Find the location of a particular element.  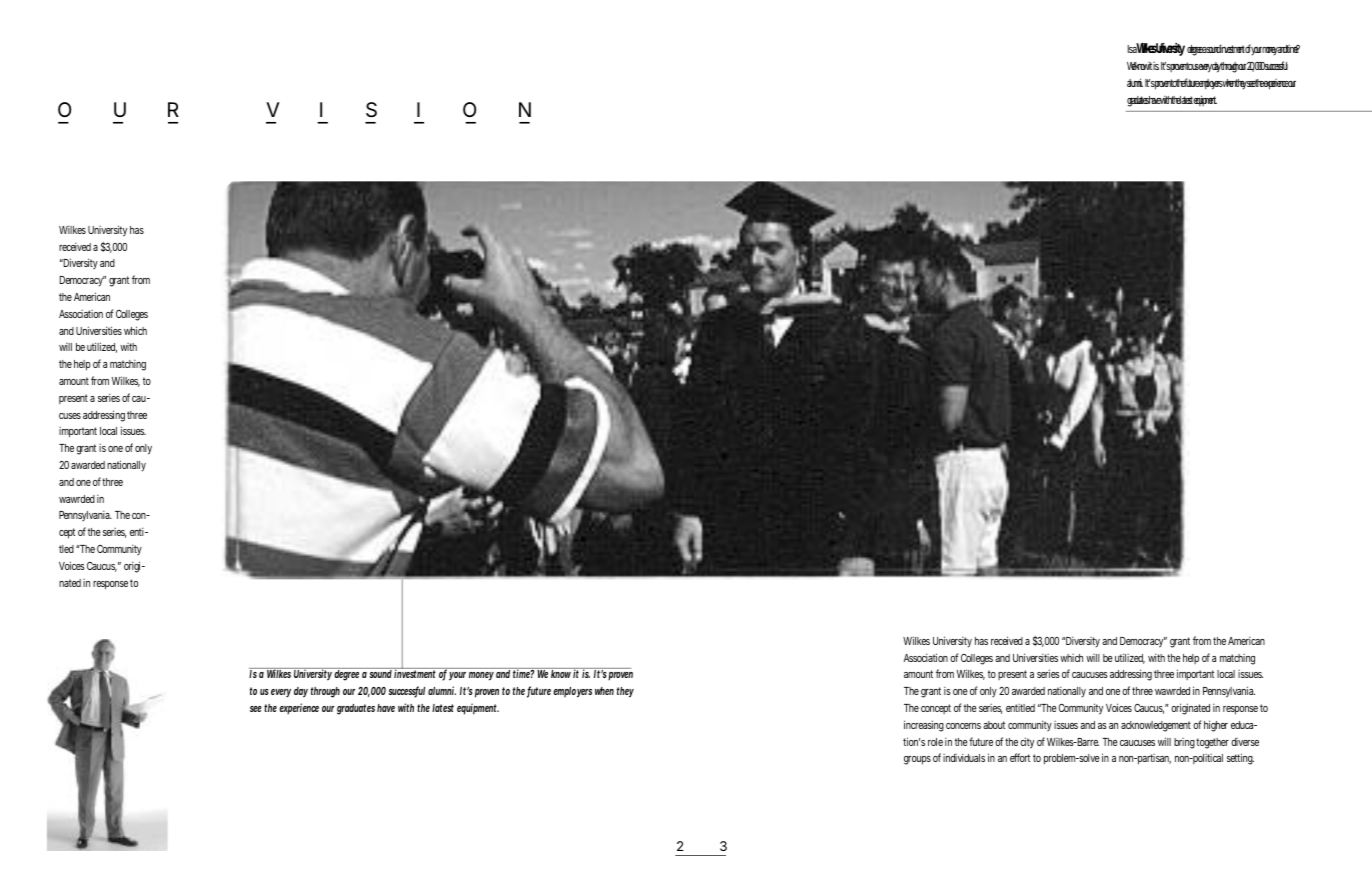

about is located at coordinates (994, 725).
